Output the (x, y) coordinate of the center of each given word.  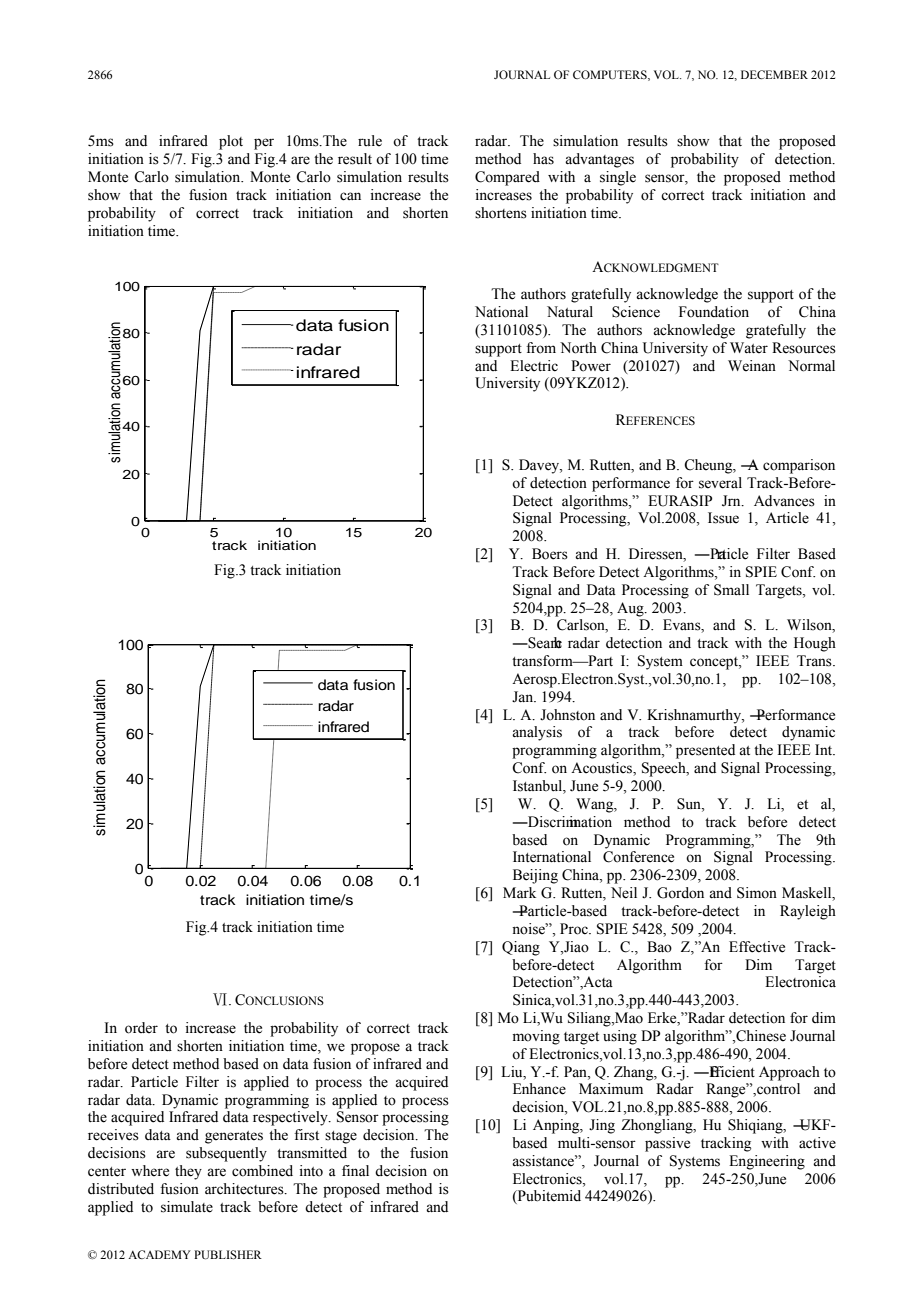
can (350, 196)
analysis (537, 733)
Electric (534, 366)
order (141, 1028)
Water (749, 348)
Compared (507, 178)
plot (231, 142)
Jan (524, 697)
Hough (815, 644)
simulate (187, 1207)
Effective (757, 947)
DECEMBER (774, 74)
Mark (519, 892)
